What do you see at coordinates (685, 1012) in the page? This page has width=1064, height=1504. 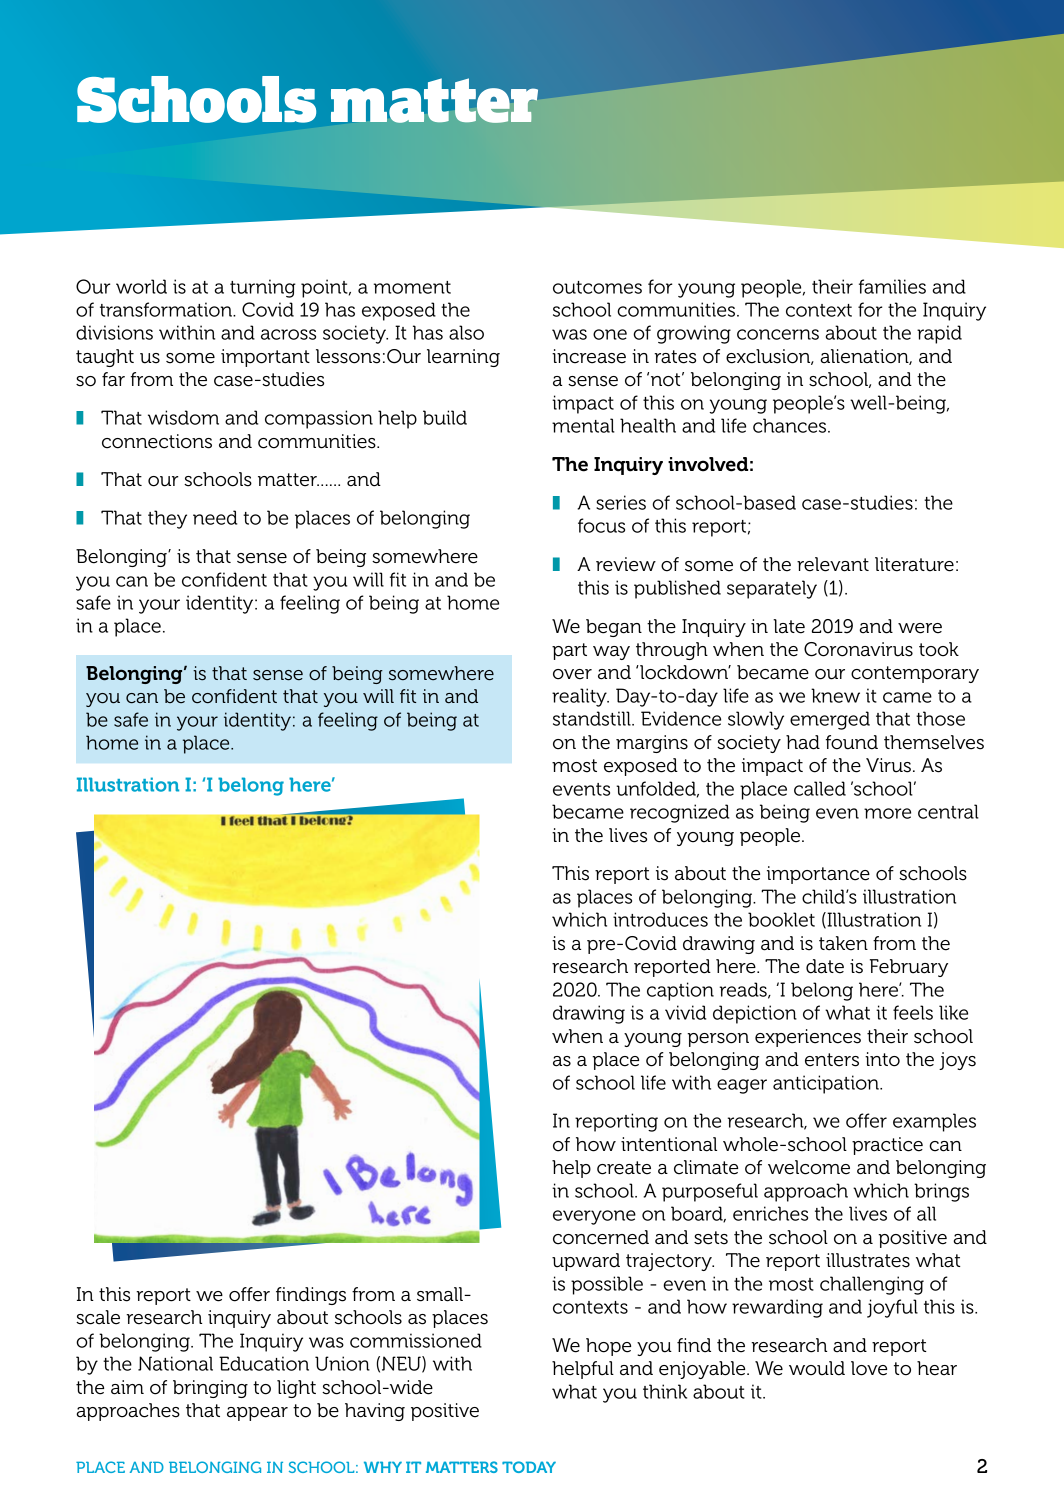 I see `vivid` at bounding box center [685, 1012].
